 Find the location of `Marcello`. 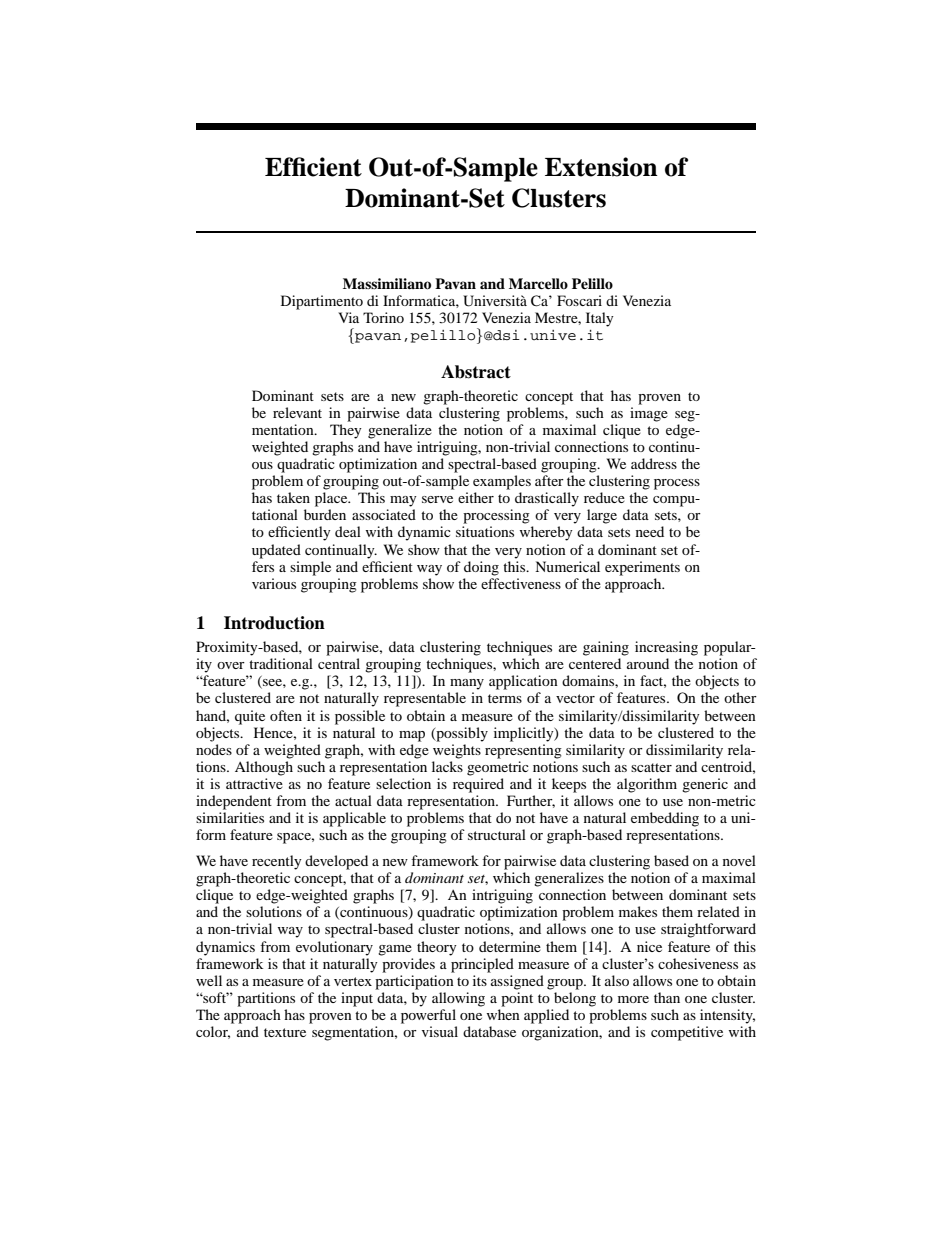

Marcello is located at coordinates (538, 283).
